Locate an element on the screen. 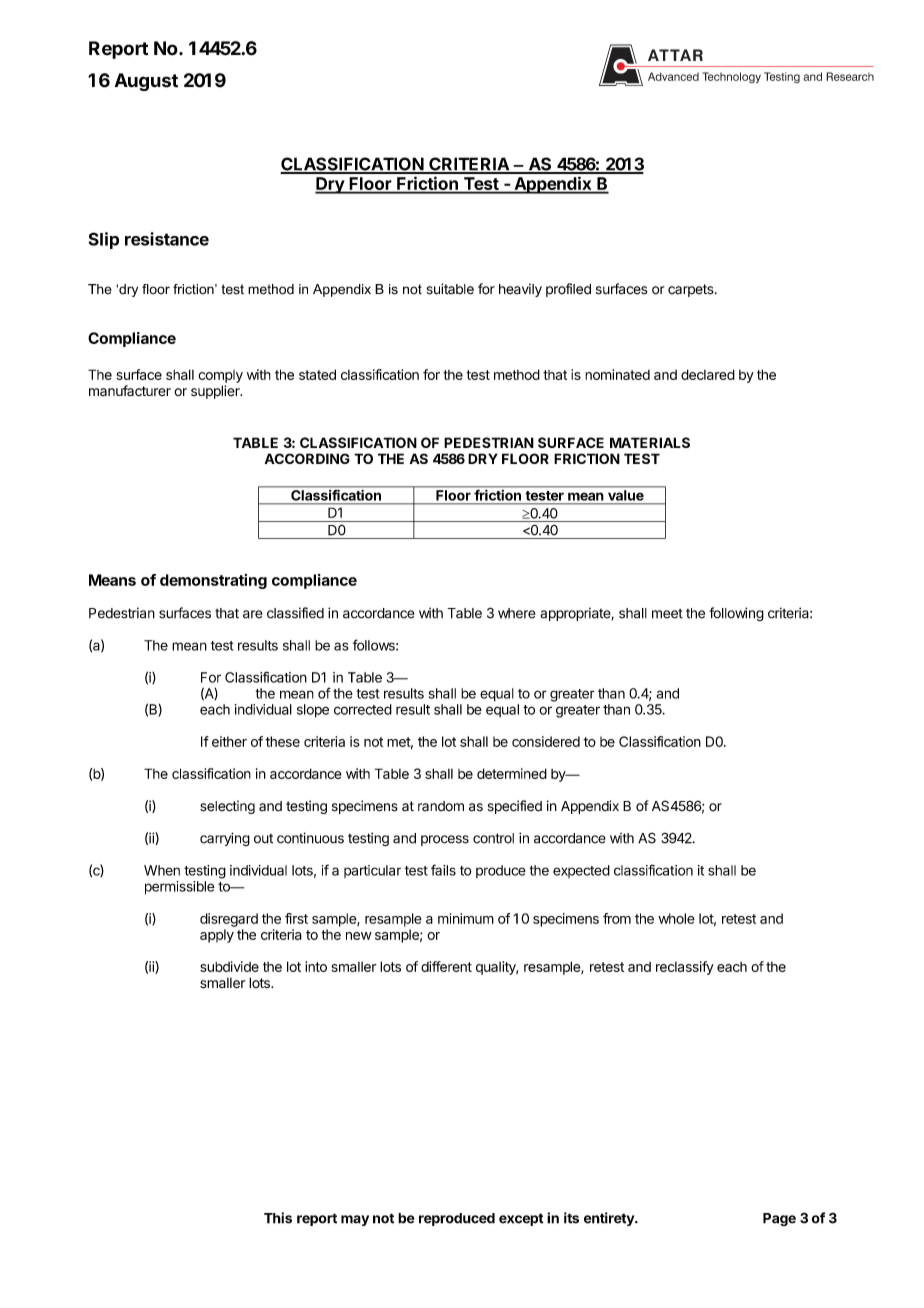  different is located at coordinates (446, 966).
